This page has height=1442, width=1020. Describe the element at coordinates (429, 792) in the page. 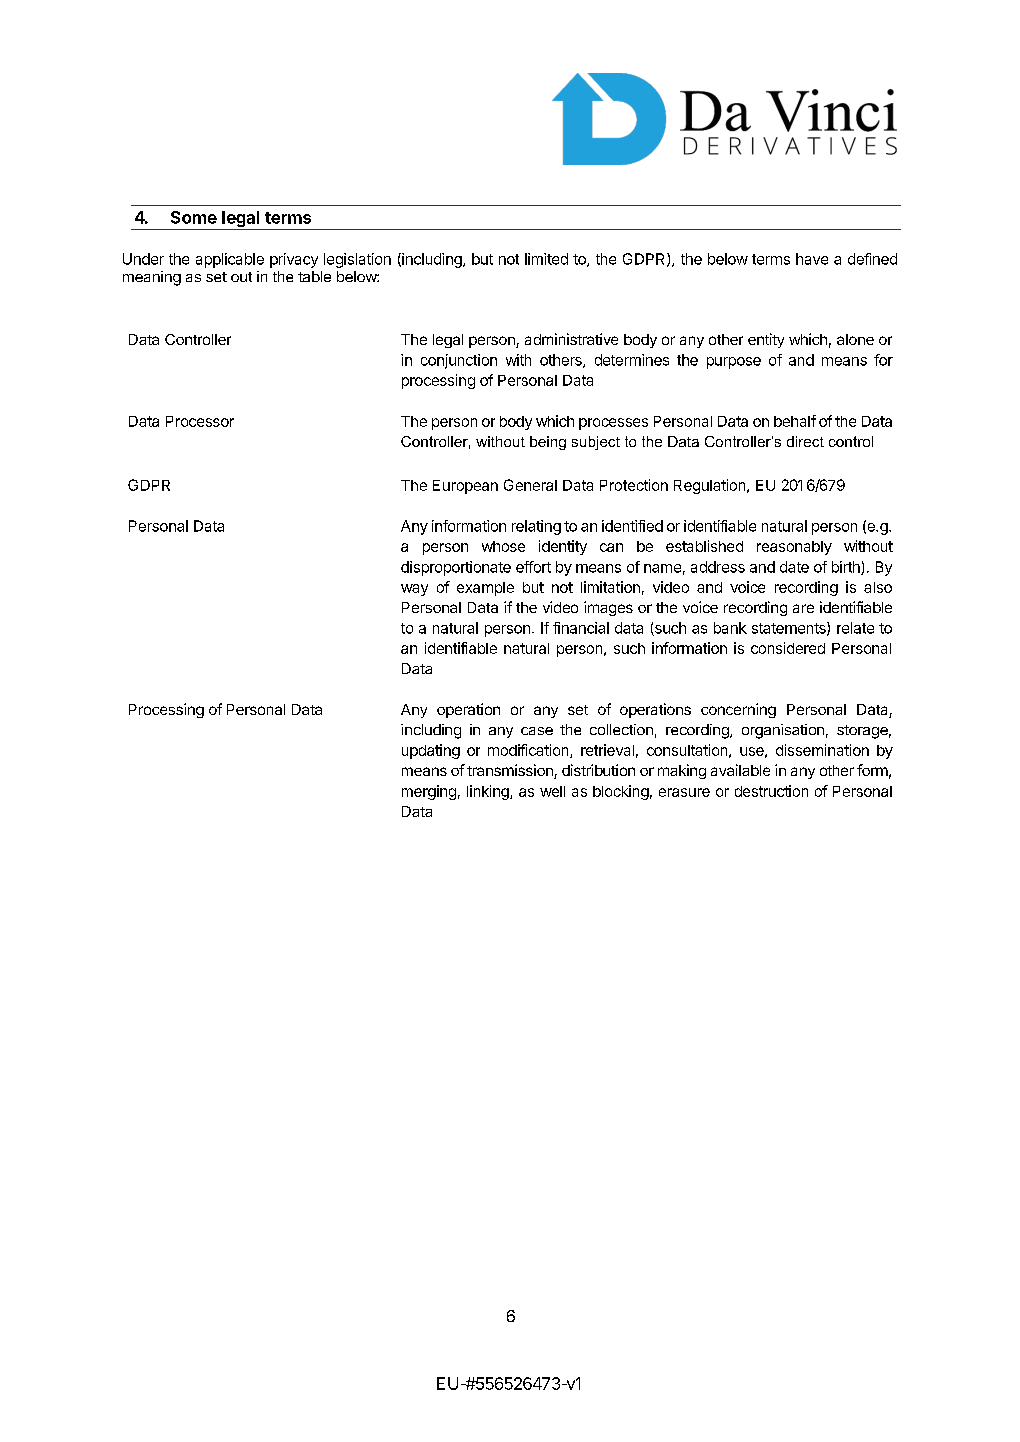

I see `merging` at that location.
